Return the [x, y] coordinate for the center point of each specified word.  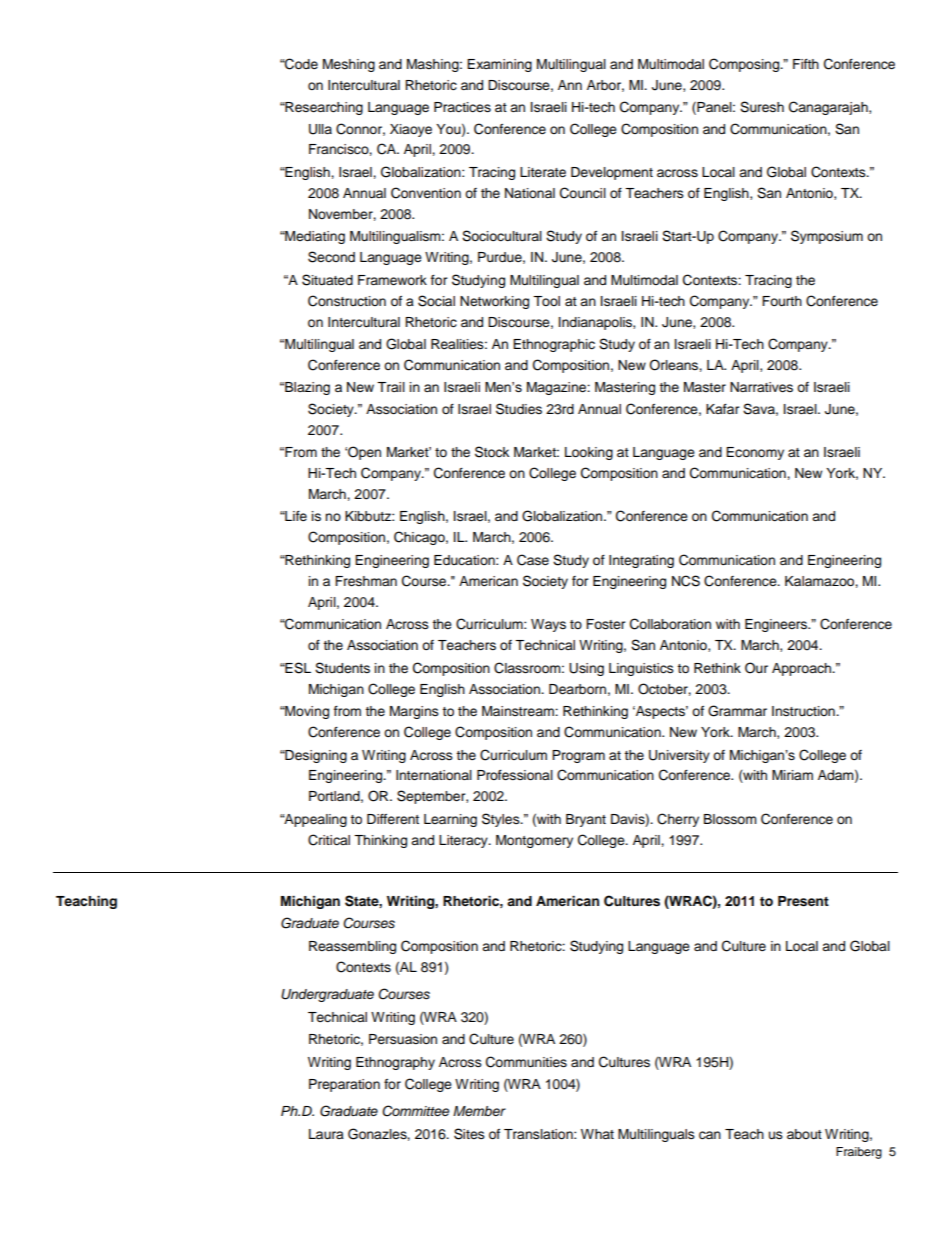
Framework [392, 280]
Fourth [782, 301]
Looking [589, 453]
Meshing [349, 65]
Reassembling [352, 947]
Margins [414, 712]
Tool [546, 301]
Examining [499, 65]
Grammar [737, 711]
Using [586, 669]
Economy [755, 453]
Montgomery [534, 841]
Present [803, 901]
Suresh [762, 107]
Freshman [366, 581]
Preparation [344, 1085]
